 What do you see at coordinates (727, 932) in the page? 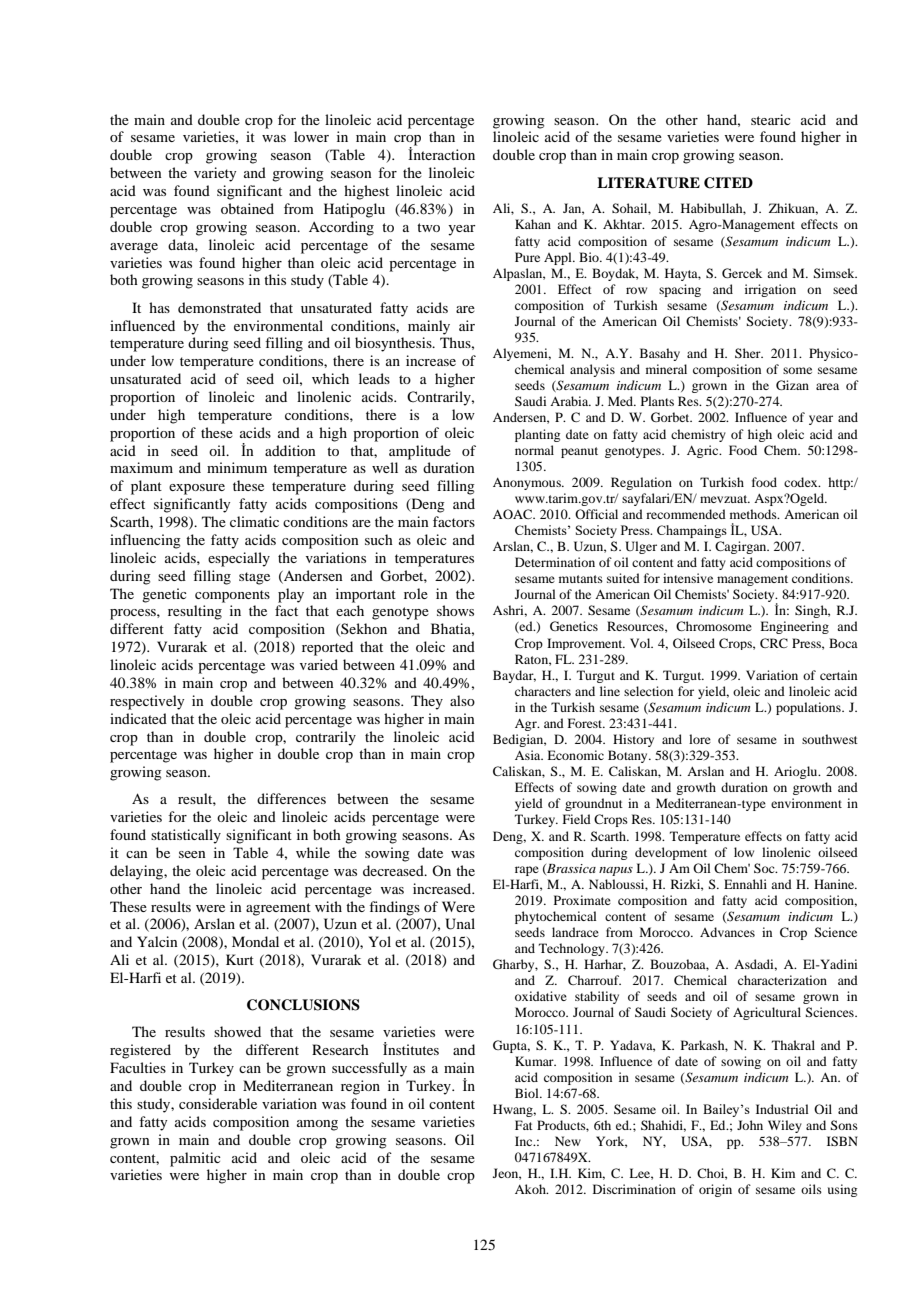
I see `Advances` at bounding box center [727, 932].
